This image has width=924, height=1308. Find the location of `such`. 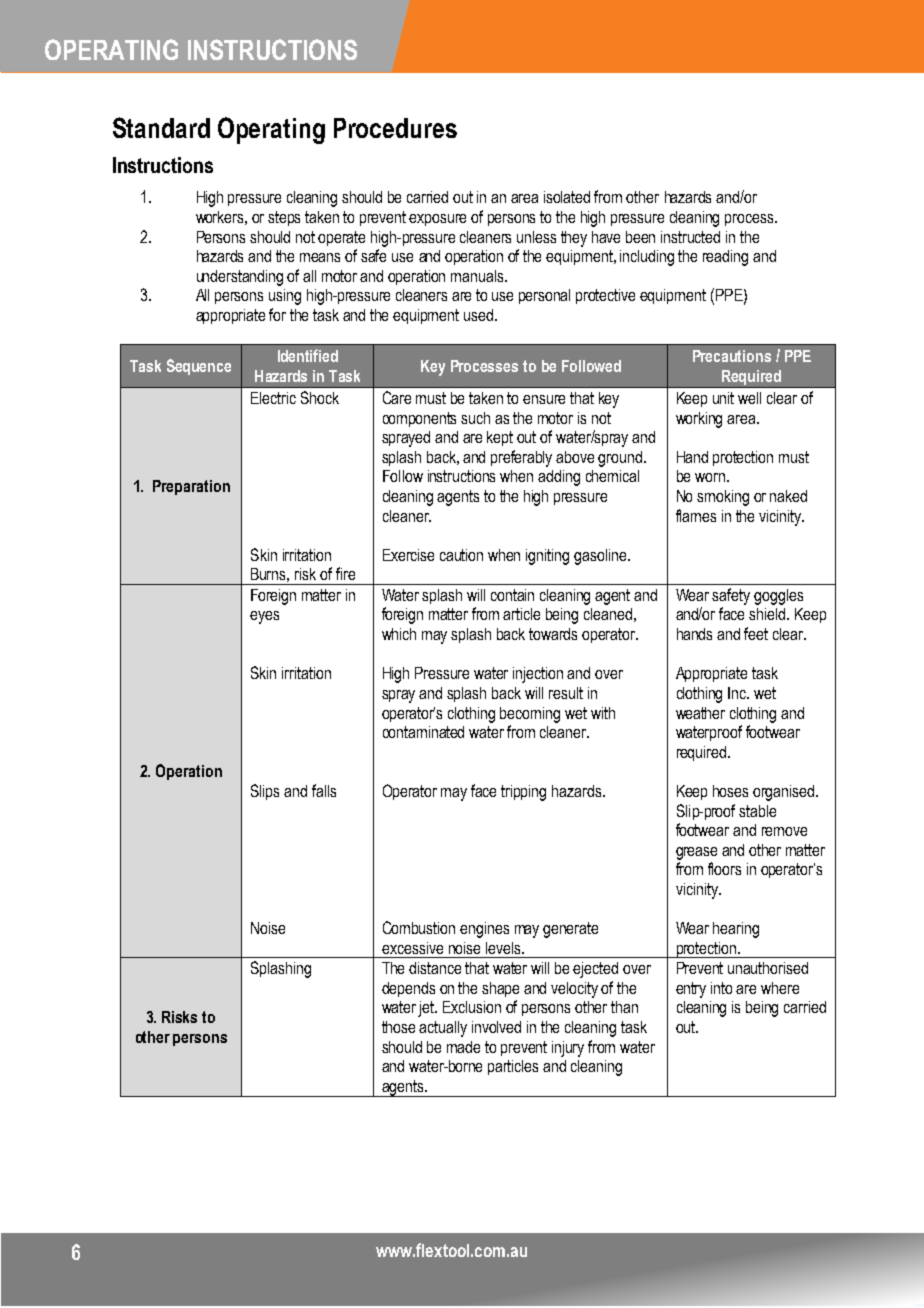

such is located at coordinates (475, 418).
